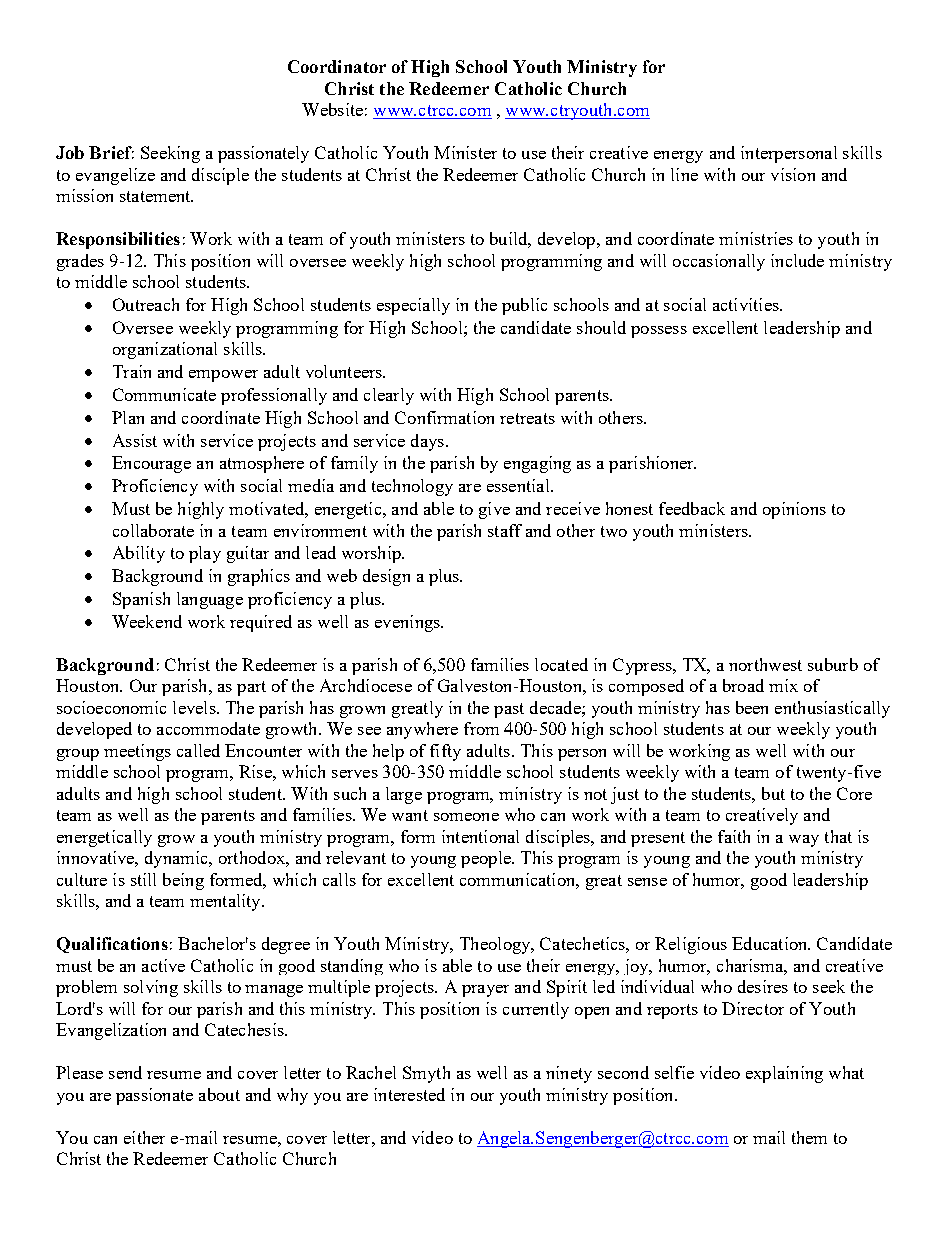 The width and height of the screenshot is (952, 1233). I want to click on interested, so click(409, 1094).
